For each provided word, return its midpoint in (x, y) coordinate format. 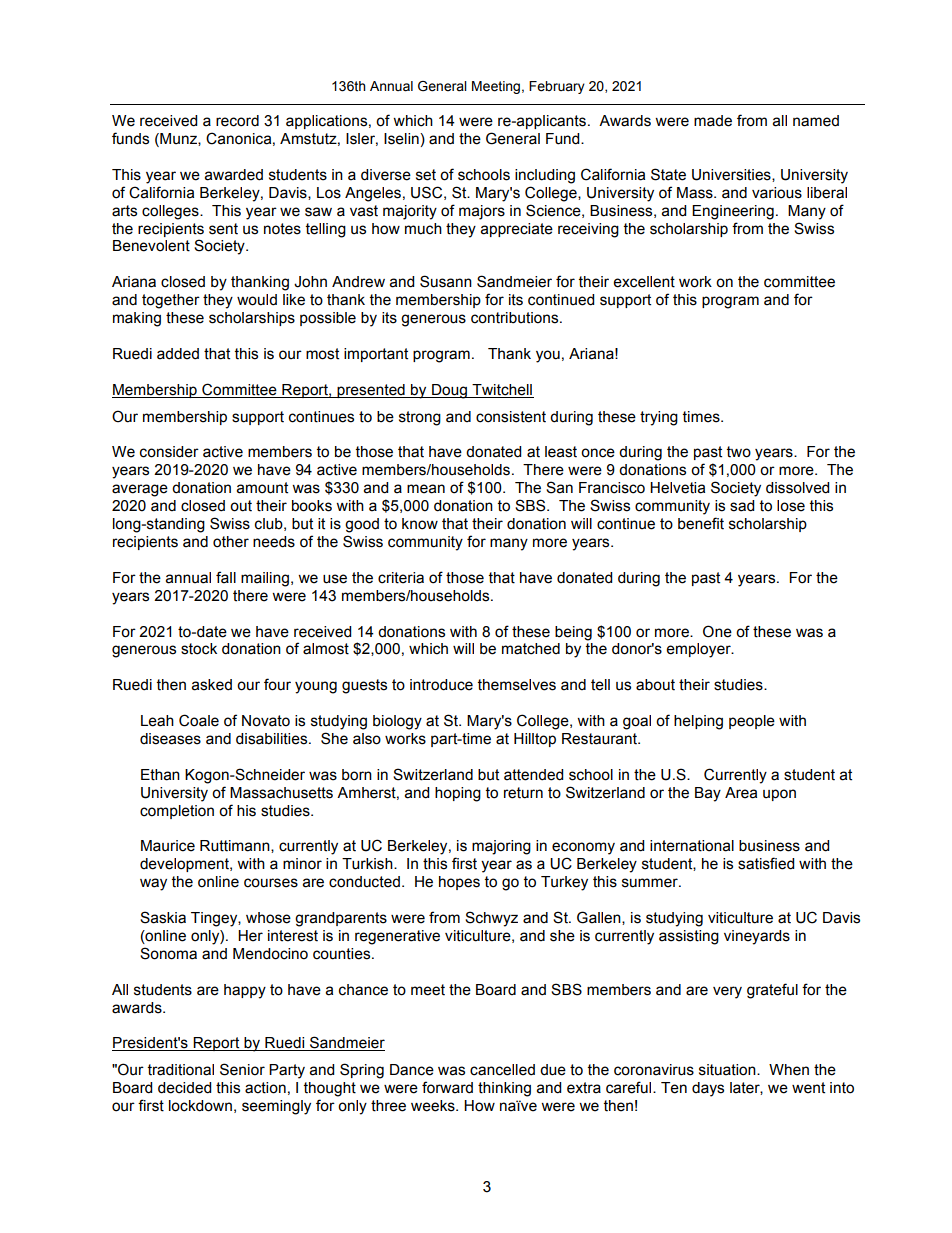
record (237, 121)
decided (184, 1088)
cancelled (502, 1070)
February (557, 87)
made (713, 121)
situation (728, 1070)
